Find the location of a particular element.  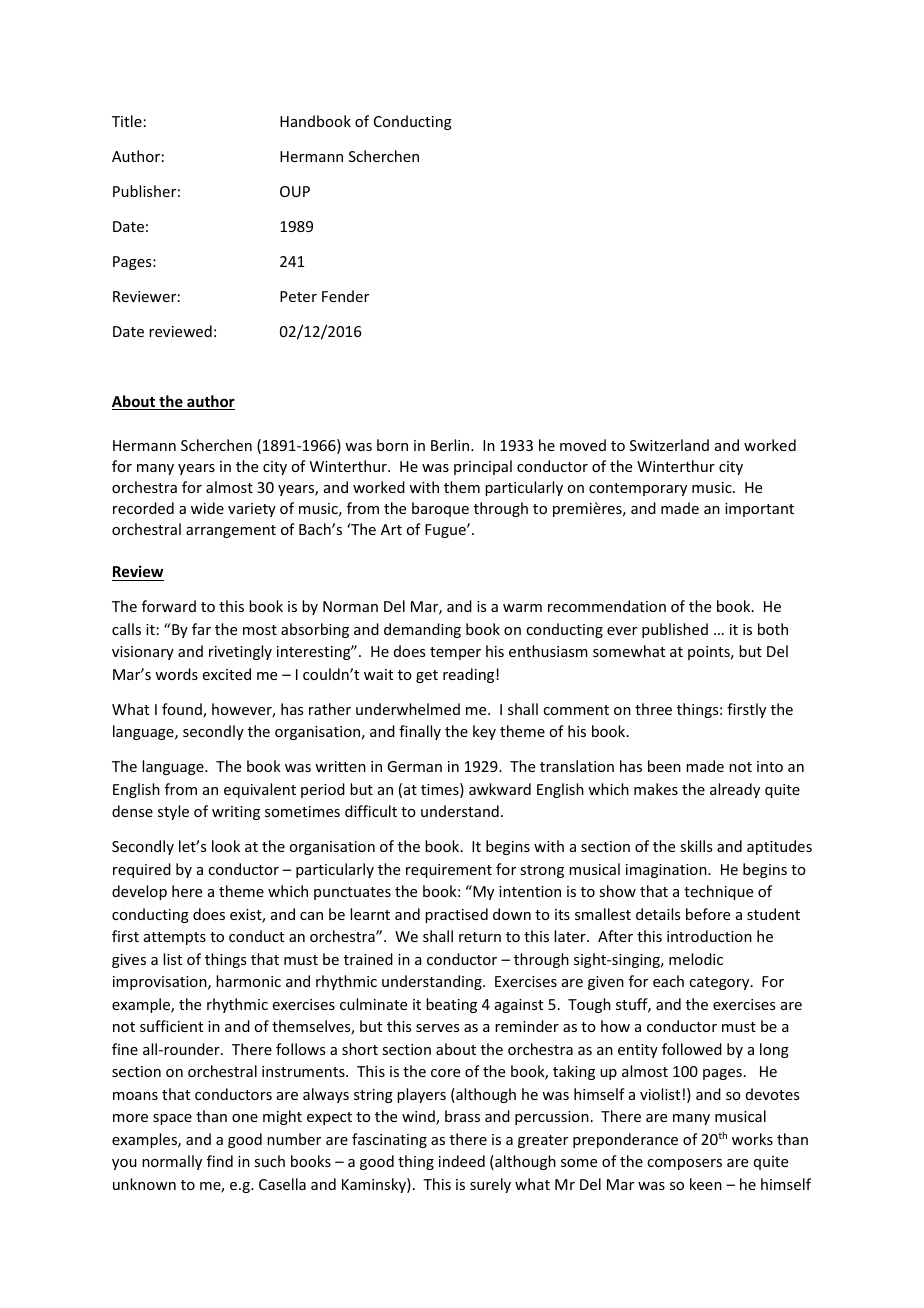

German is located at coordinates (414, 766).
